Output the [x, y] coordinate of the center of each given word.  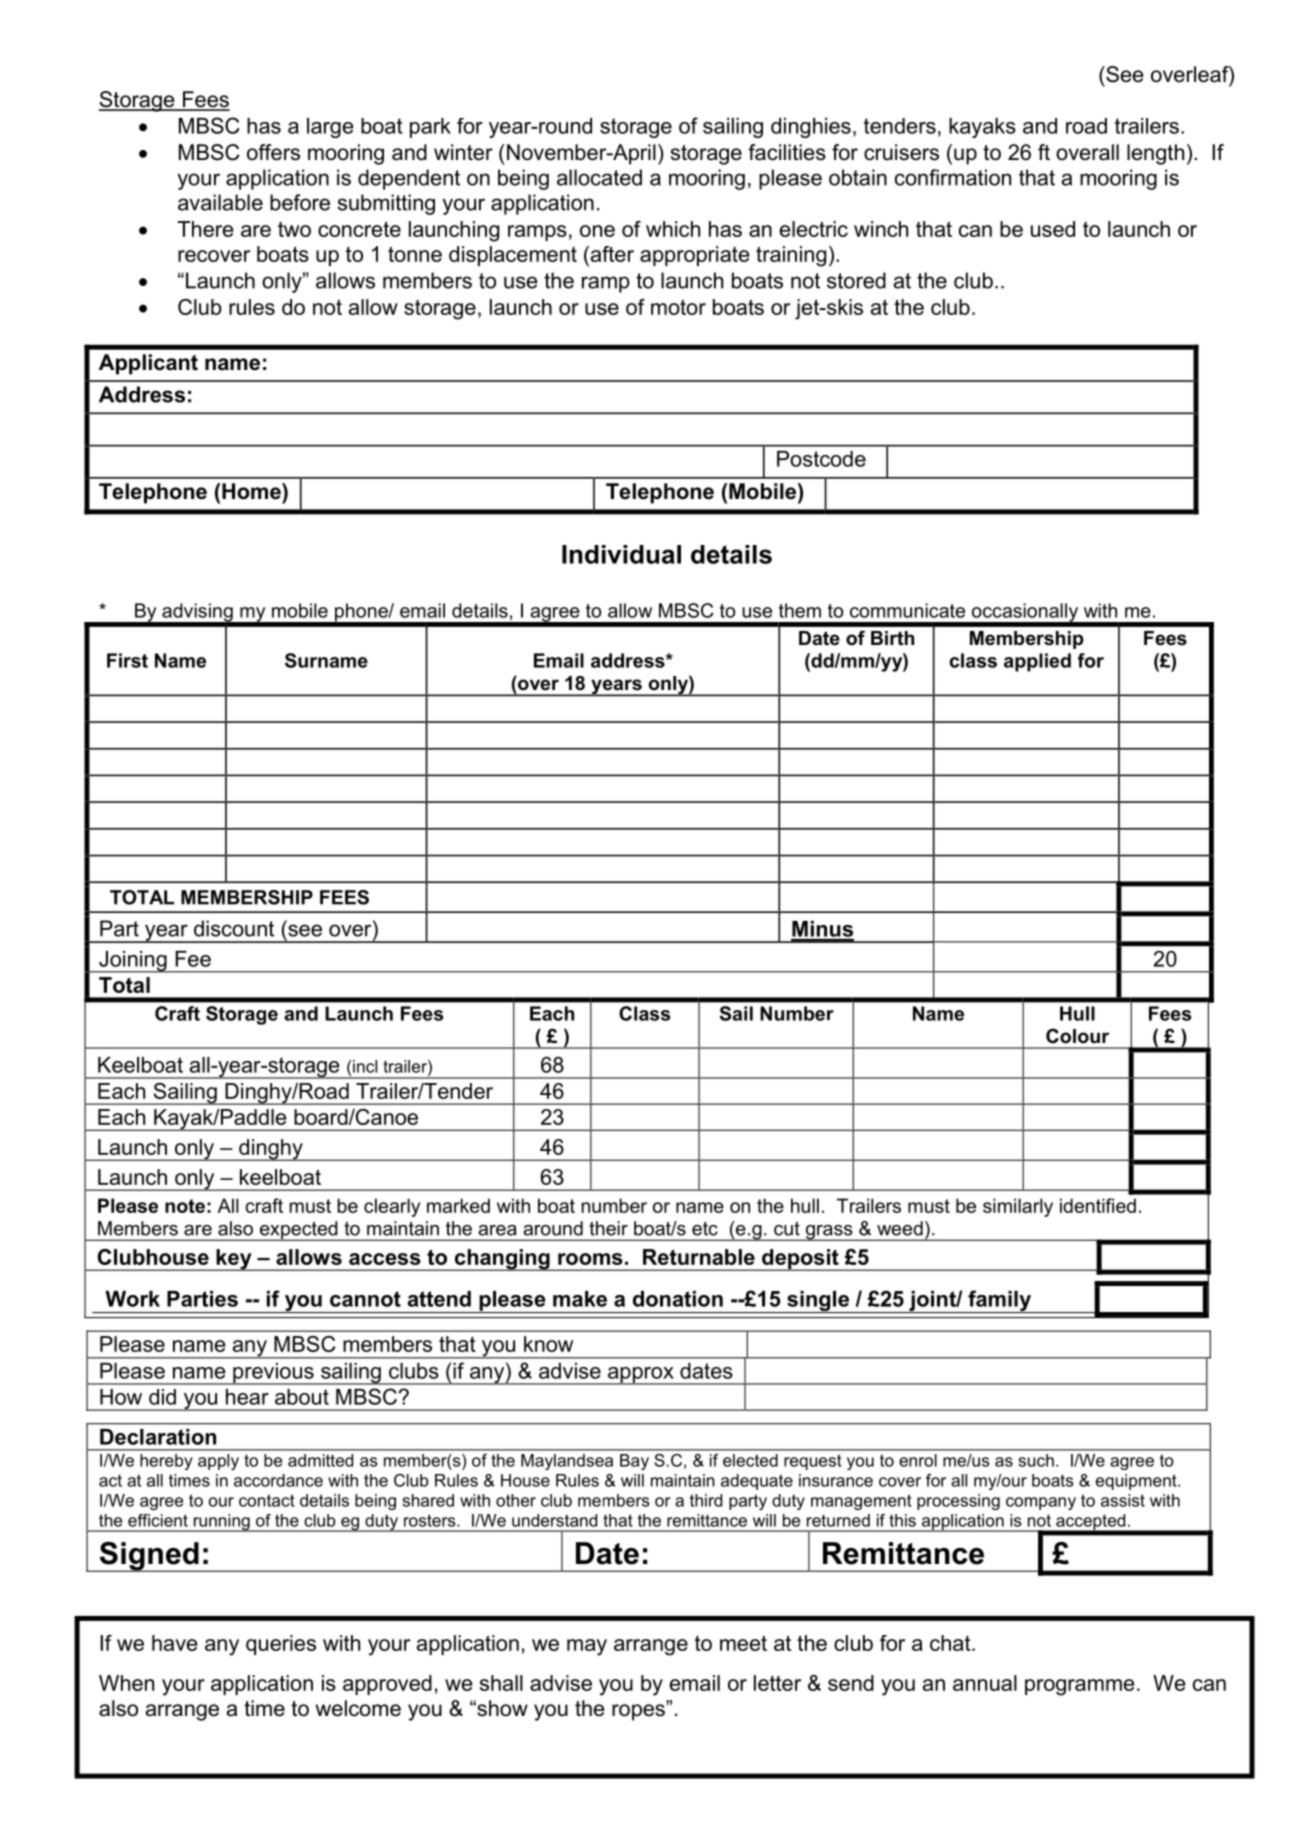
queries [281, 1645]
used [1053, 229]
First [127, 660]
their [608, 1228]
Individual [621, 554]
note [185, 1206]
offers [273, 152]
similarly [1018, 1207]
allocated [599, 177]
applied [1037, 662]
